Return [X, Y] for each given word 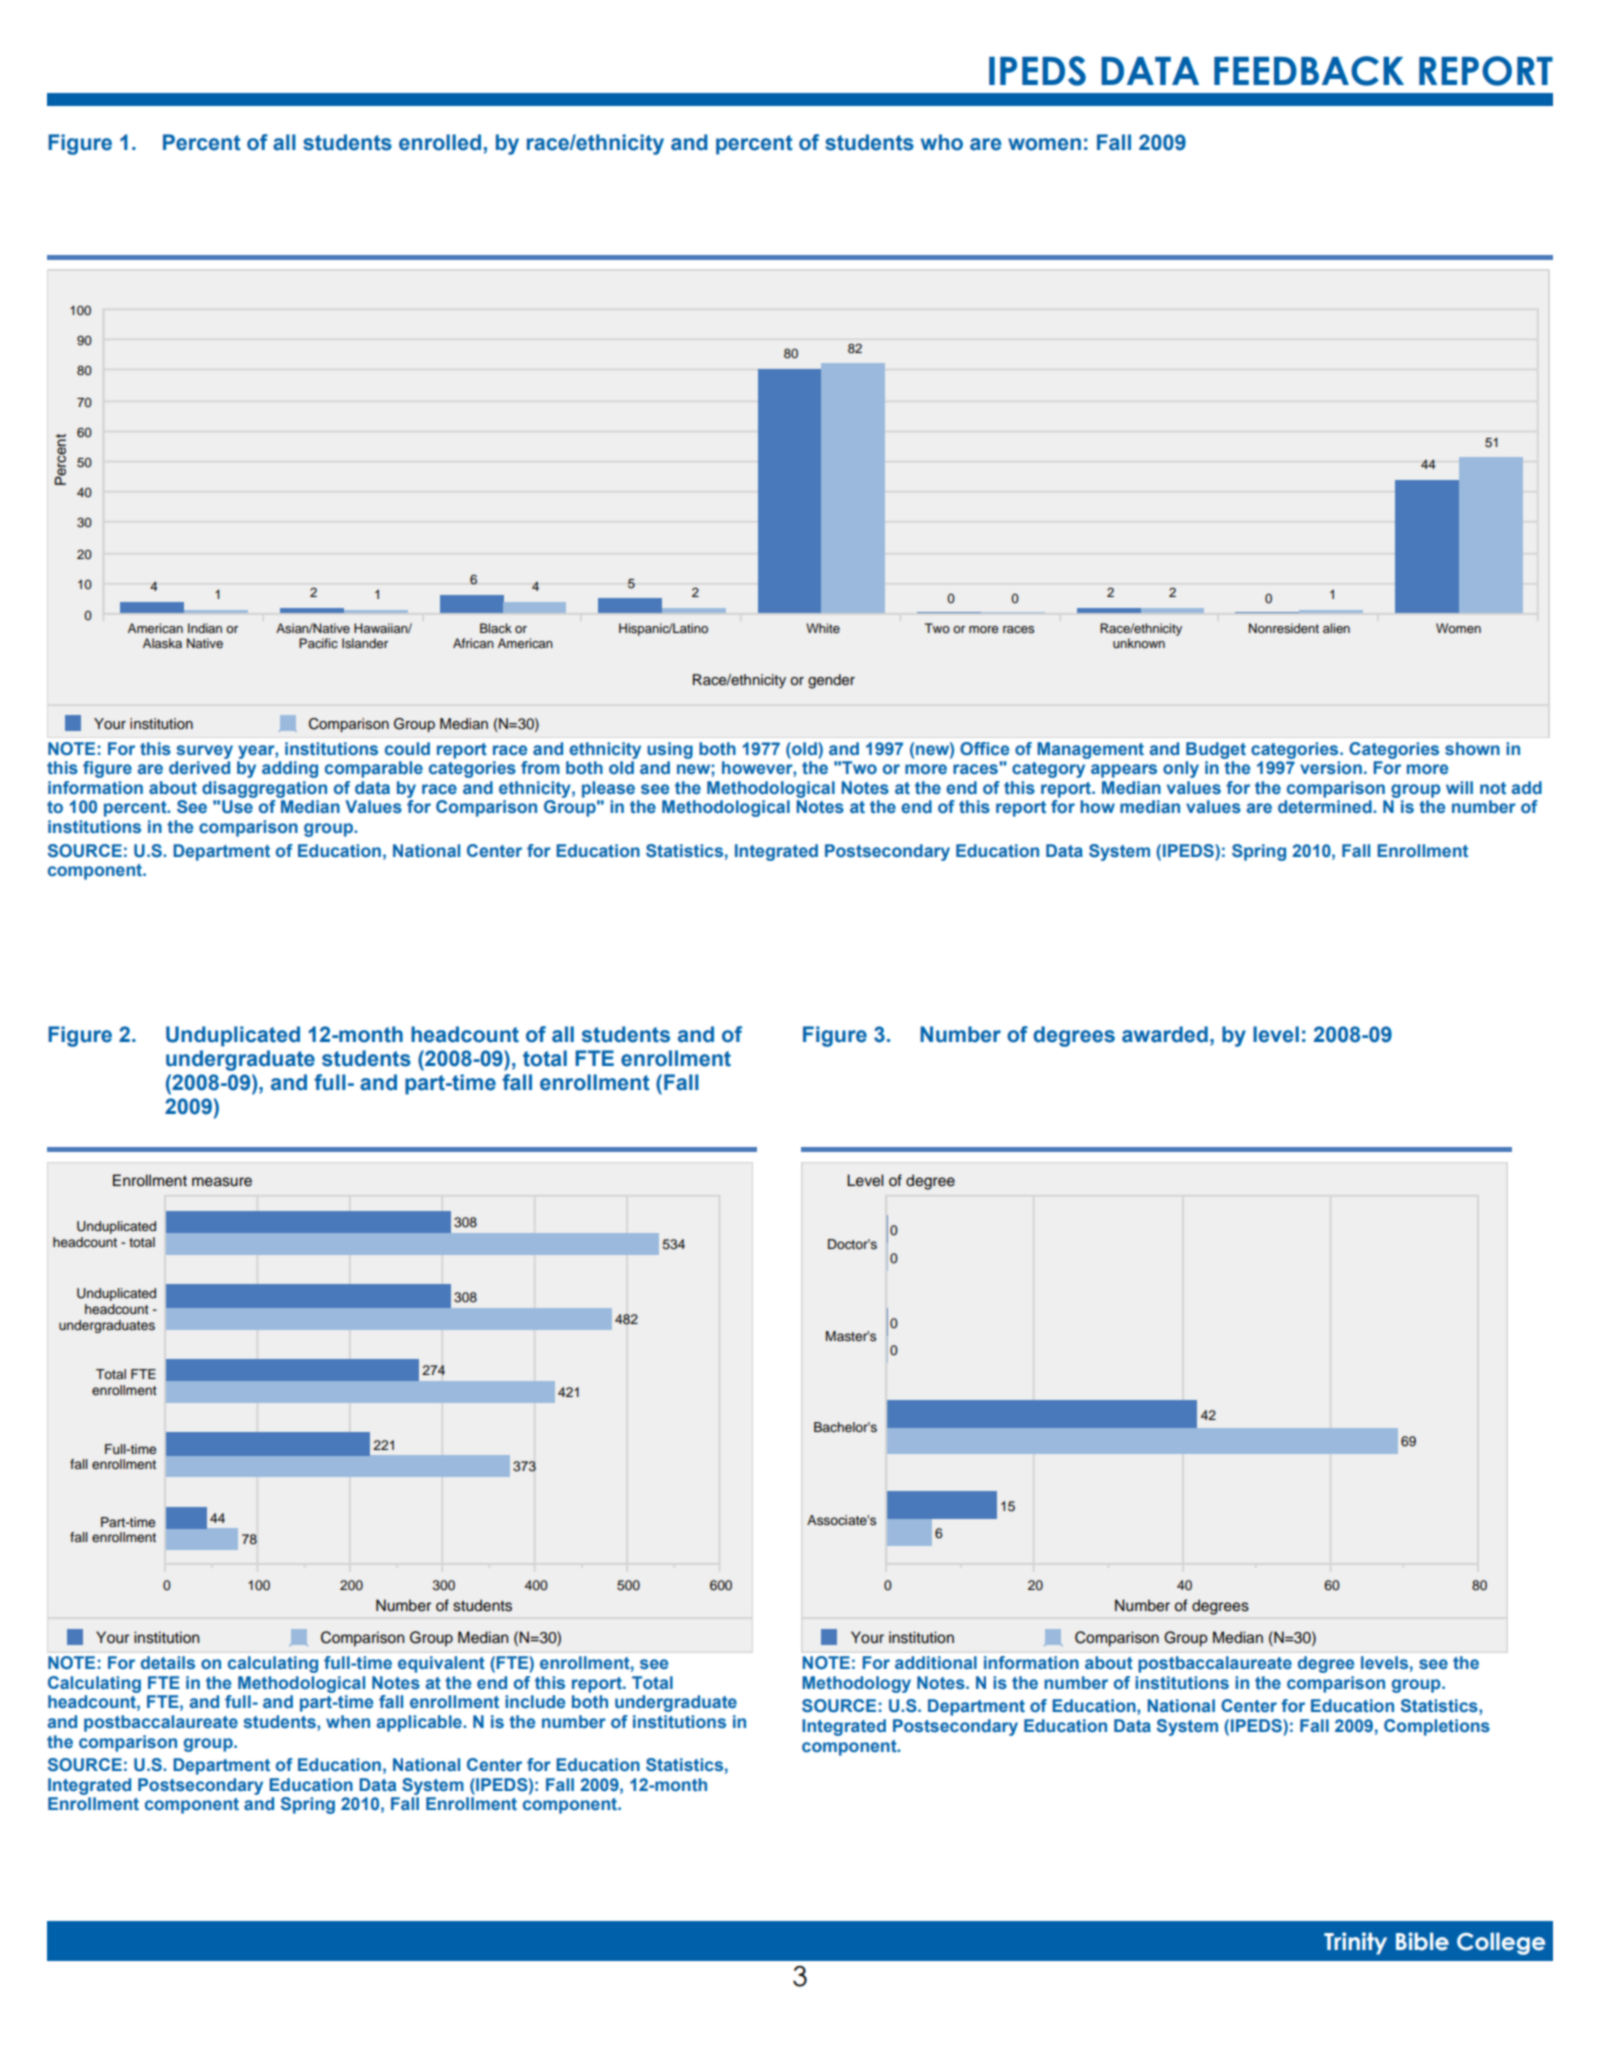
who [942, 142]
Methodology [856, 1684]
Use [237, 807]
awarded [1165, 1034]
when [348, 1721]
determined [1326, 806]
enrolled [440, 142]
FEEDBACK [1309, 71]
